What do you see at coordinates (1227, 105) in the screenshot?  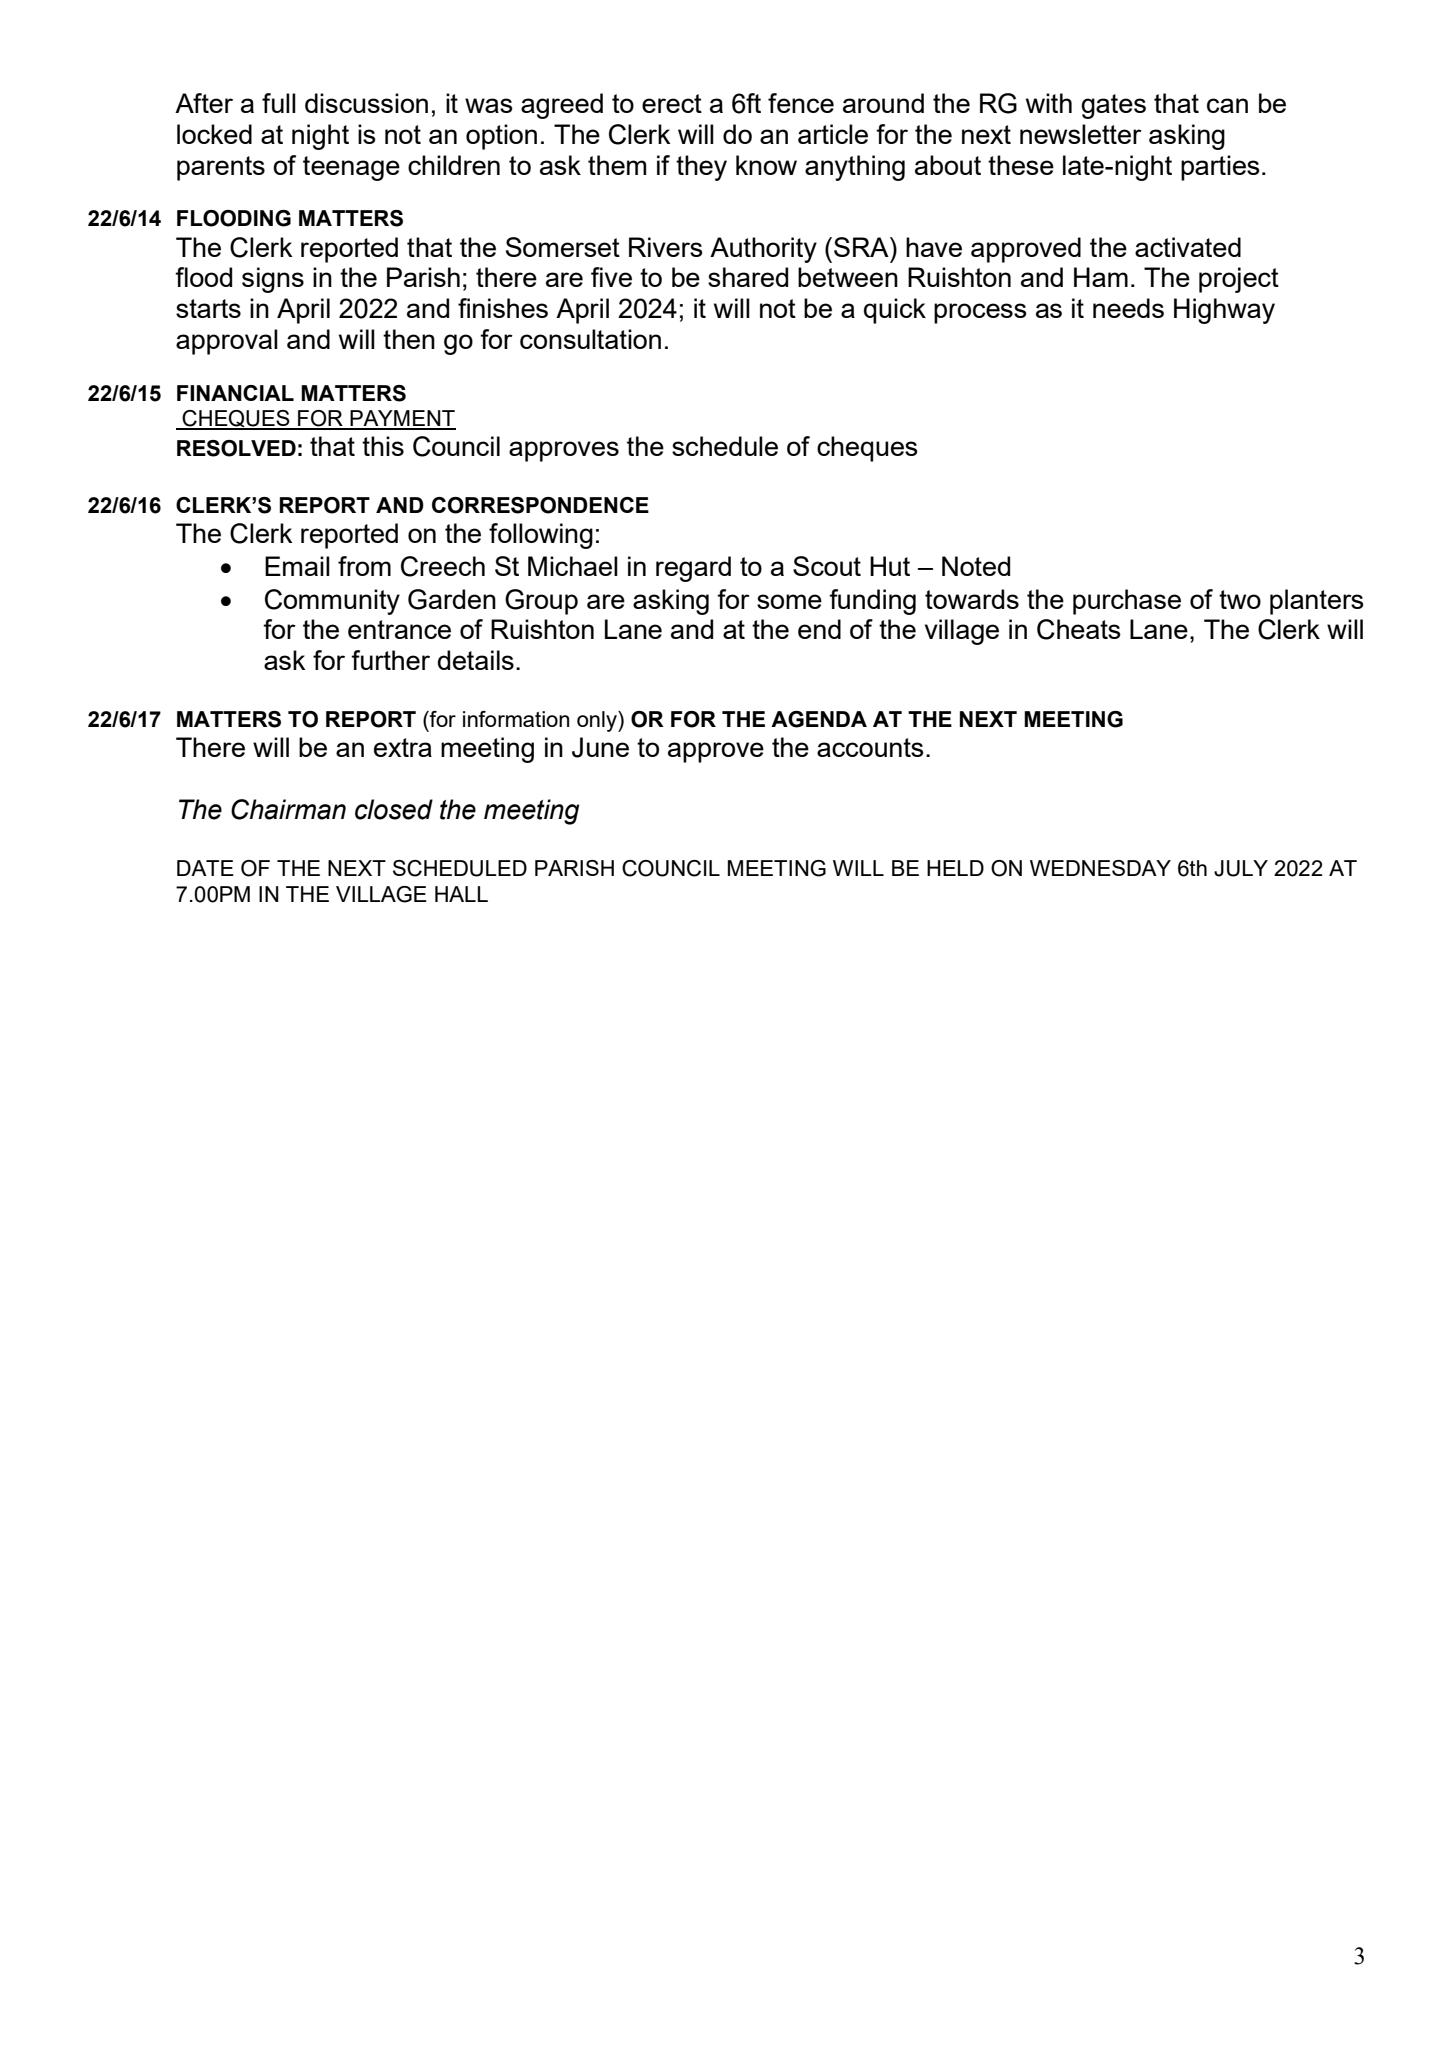 I see `can` at bounding box center [1227, 105].
